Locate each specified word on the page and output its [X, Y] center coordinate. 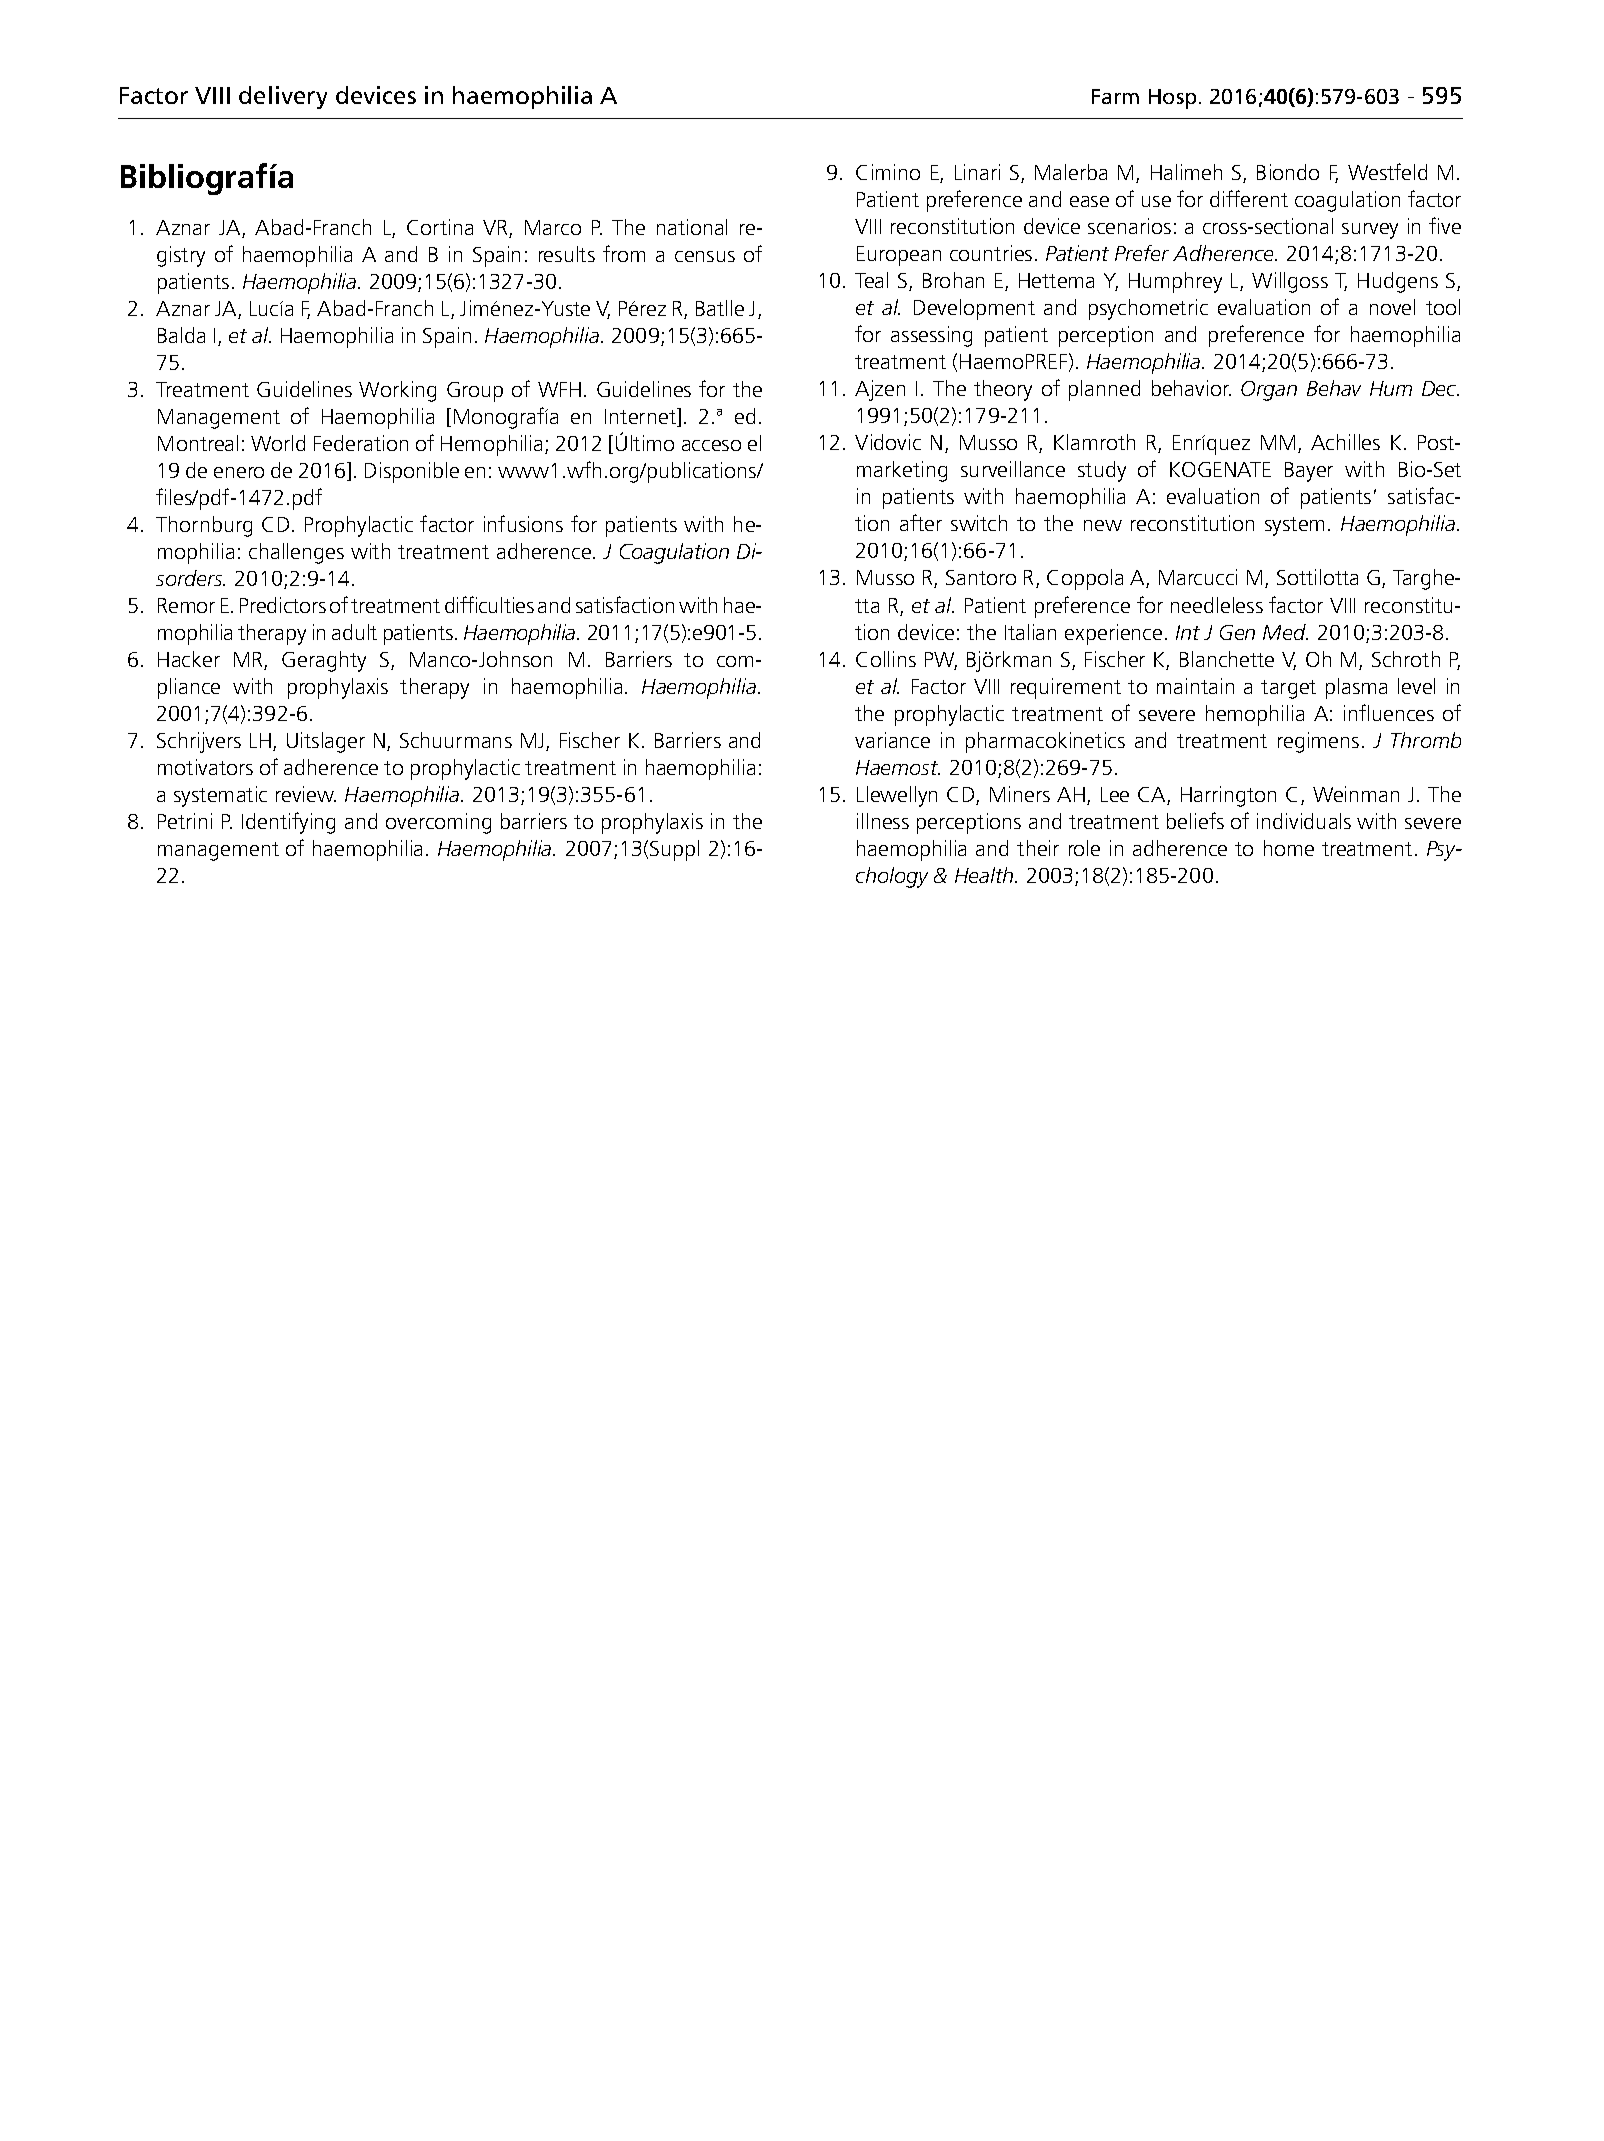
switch [979, 523]
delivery [283, 97]
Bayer [1309, 472]
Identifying [288, 823]
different [1249, 198]
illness [883, 821]
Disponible [412, 472]
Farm [1115, 96]
